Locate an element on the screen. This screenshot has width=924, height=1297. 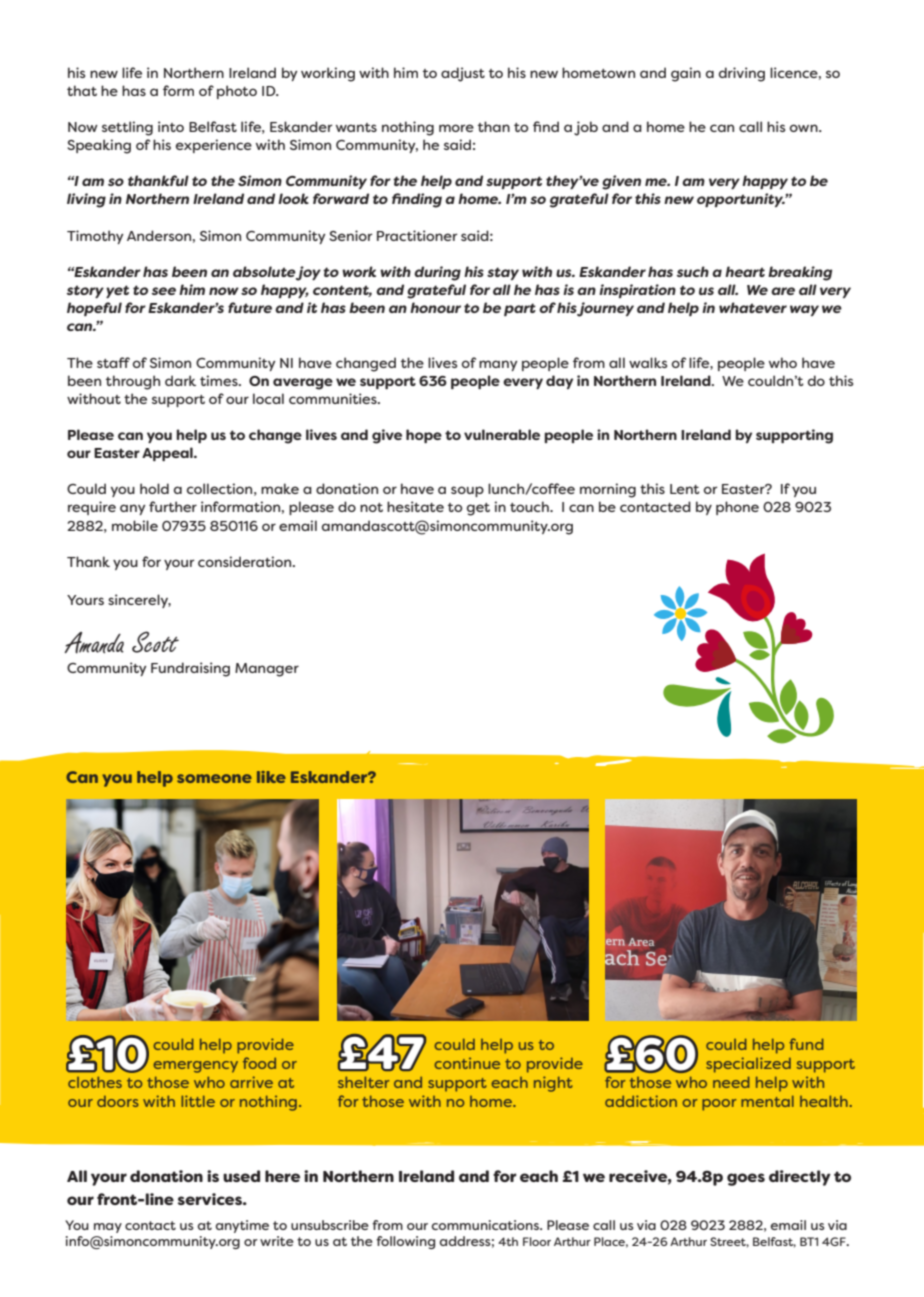
driving is located at coordinates (742, 74).
